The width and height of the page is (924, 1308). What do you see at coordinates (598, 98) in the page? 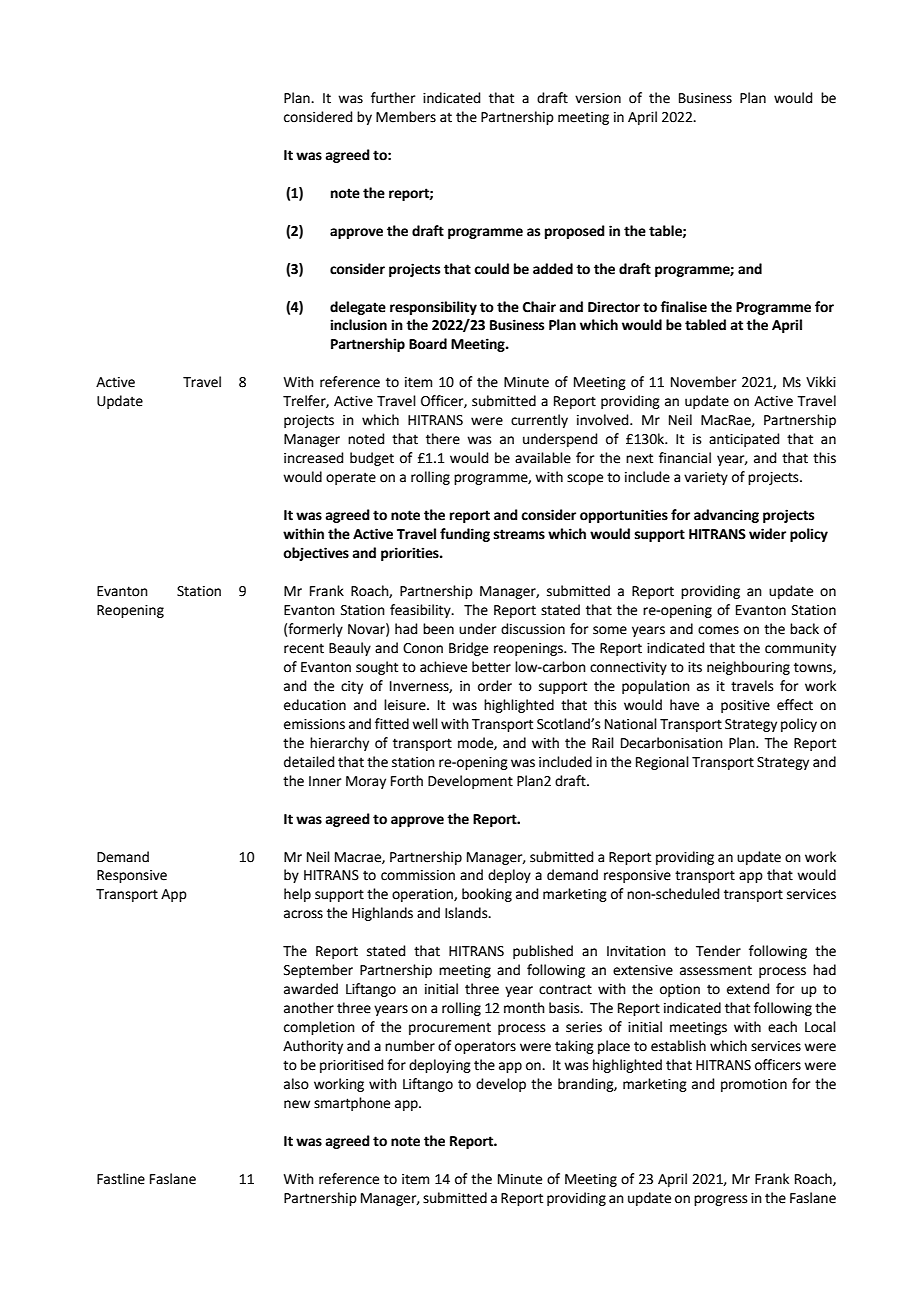
I see `version` at bounding box center [598, 98].
